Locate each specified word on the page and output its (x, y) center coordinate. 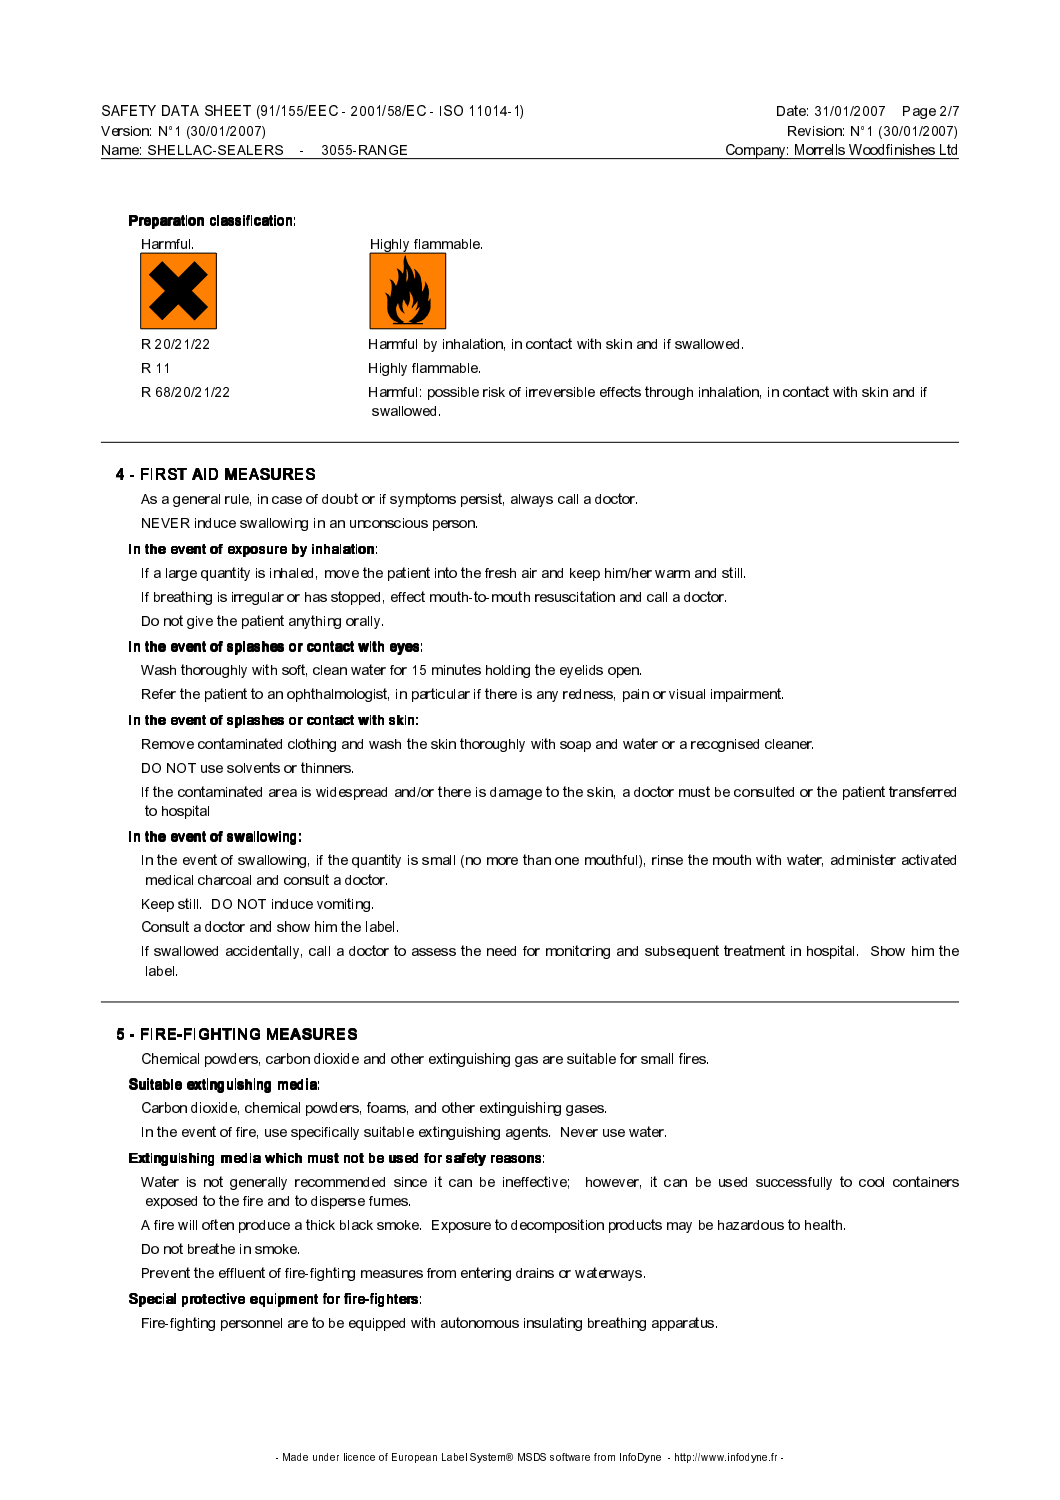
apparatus (684, 1324)
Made (295, 1457)
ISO (451, 110)
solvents (253, 767)
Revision (815, 131)
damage (516, 793)
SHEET (228, 110)
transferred (922, 791)
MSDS (532, 1457)
